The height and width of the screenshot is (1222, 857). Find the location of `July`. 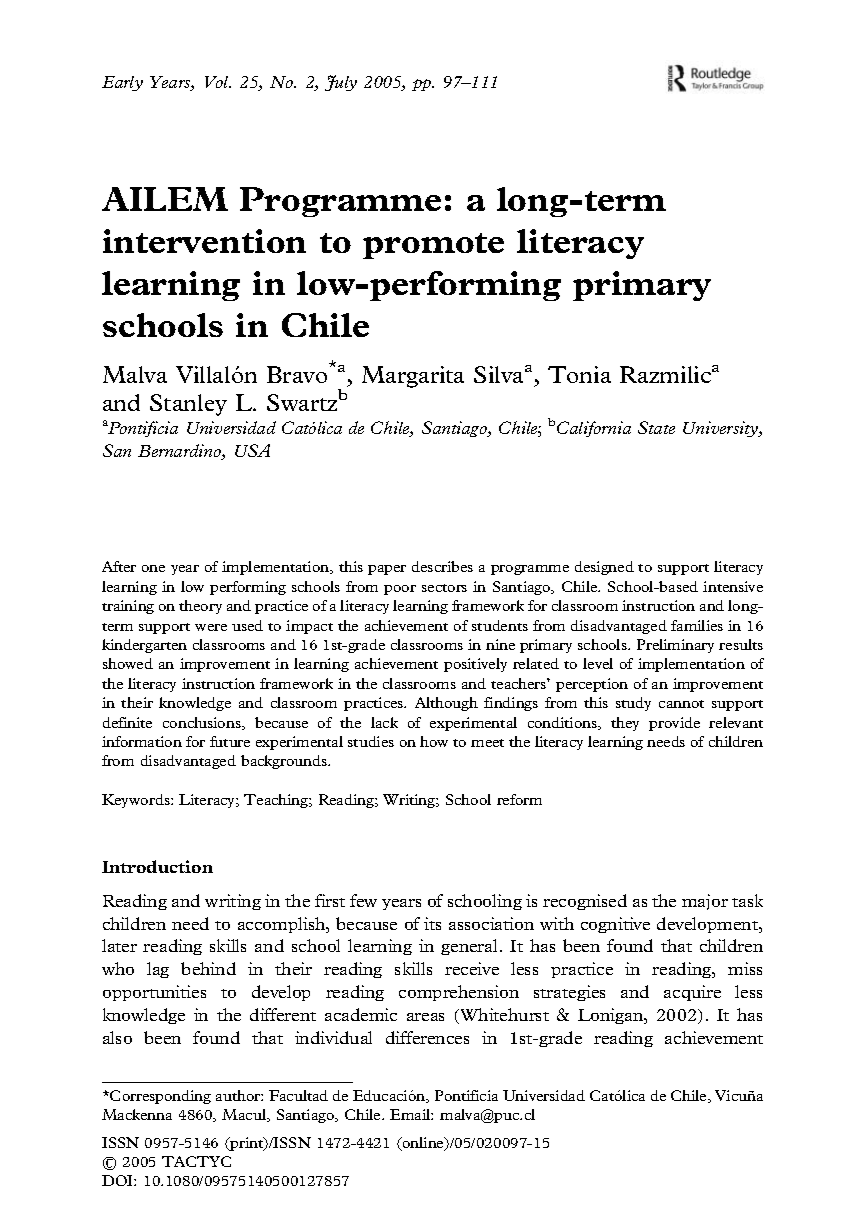

July is located at coordinates (341, 83).
